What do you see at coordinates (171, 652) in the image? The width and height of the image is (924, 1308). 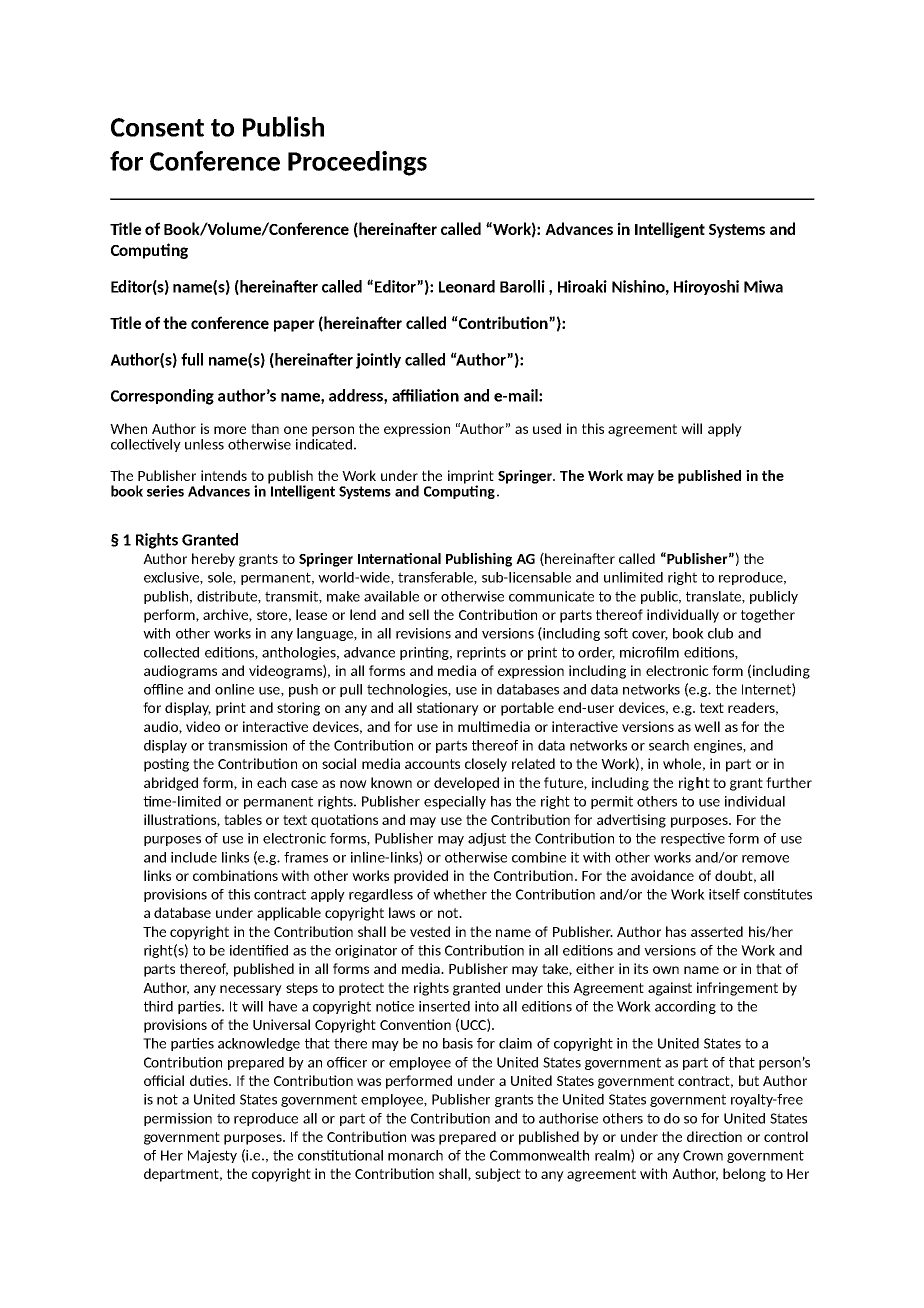 I see `collected` at bounding box center [171, 652].
